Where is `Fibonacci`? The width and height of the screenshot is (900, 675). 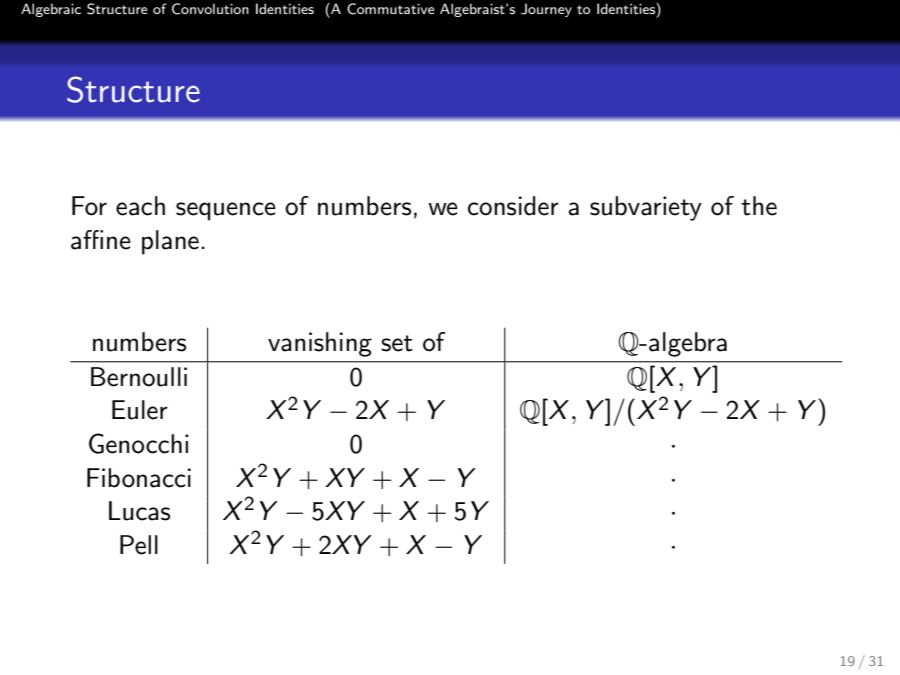
Fibonacci is located at coordinates (139, 478).
